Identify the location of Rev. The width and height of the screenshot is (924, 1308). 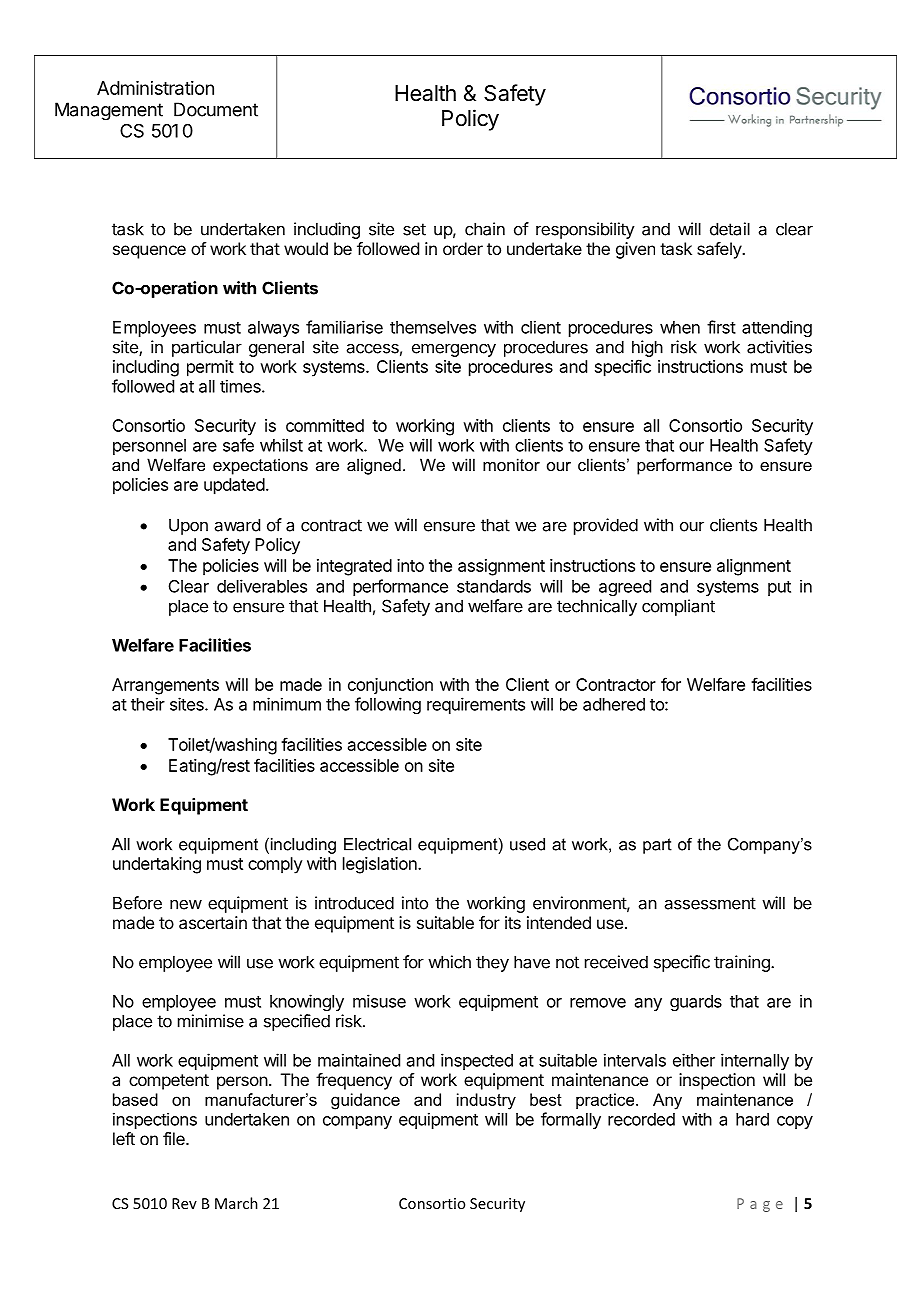
(184, 1203).
